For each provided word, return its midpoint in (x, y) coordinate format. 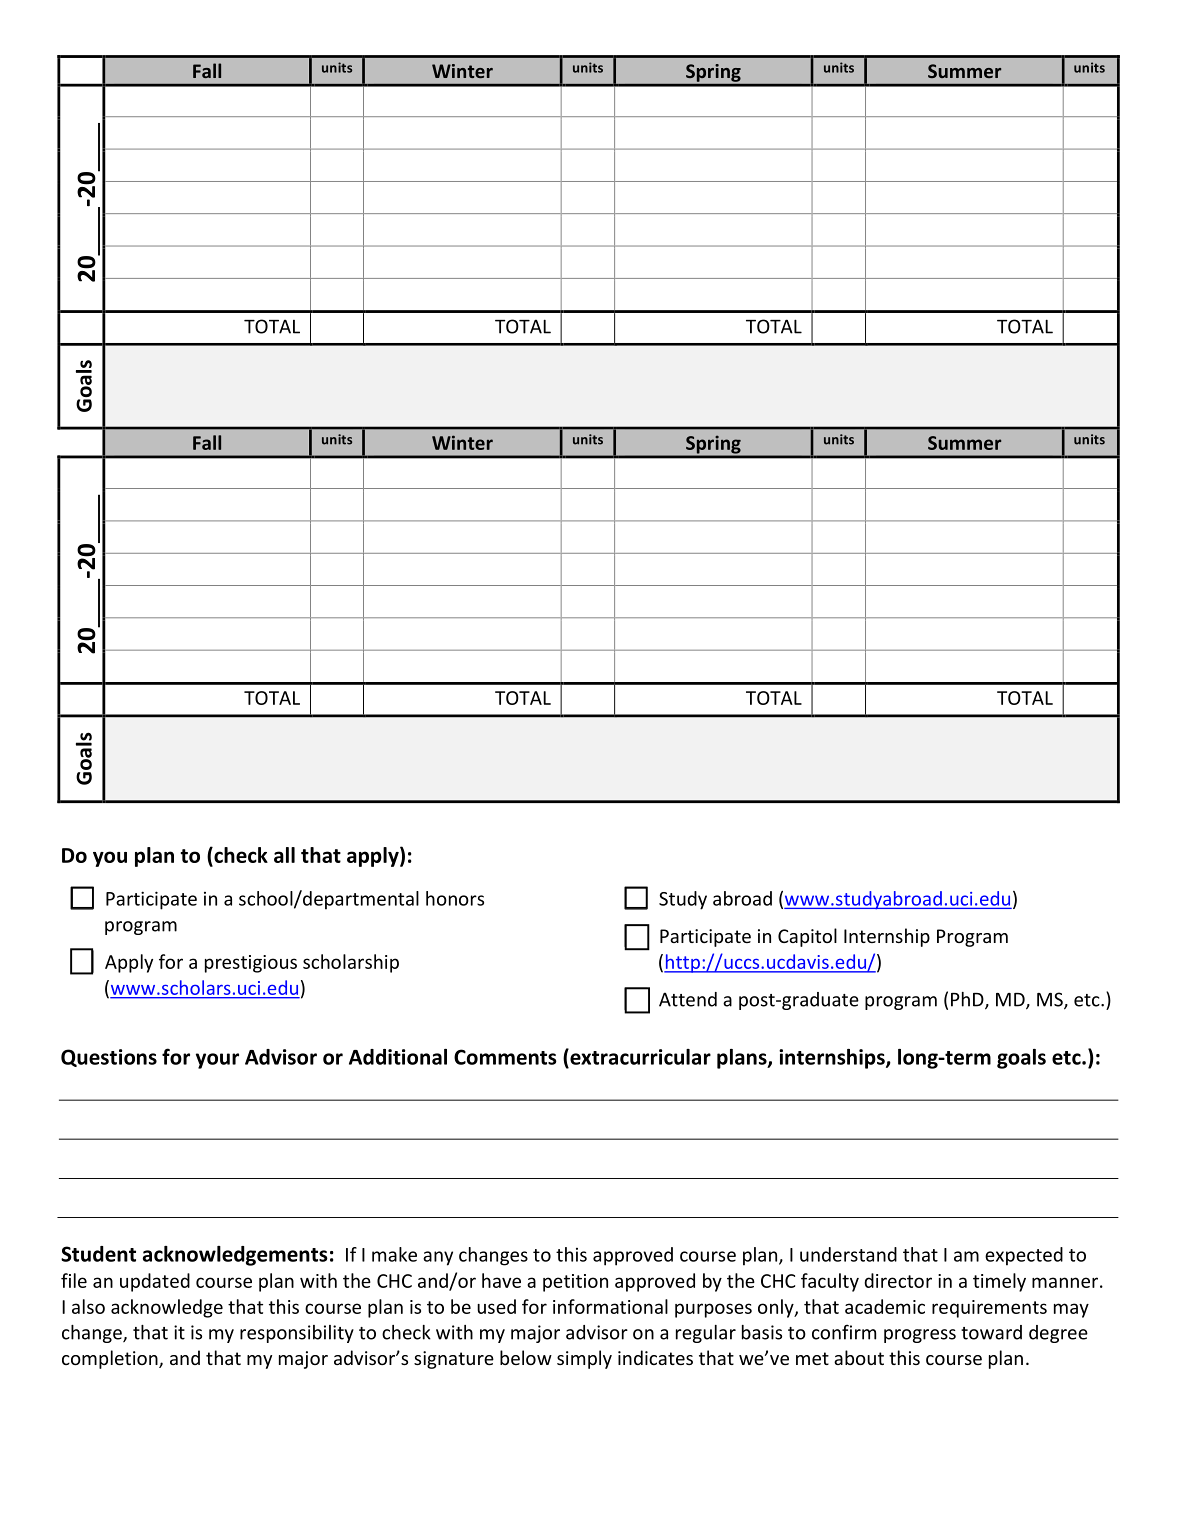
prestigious (251, 964)
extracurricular (639, 1056)
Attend (688, 999)
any (438, 1258)
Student (98, 1254)
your (217, 1061)
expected (1024, 1256)
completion (111, 1359)
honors (455, 898)
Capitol (807, 937)
